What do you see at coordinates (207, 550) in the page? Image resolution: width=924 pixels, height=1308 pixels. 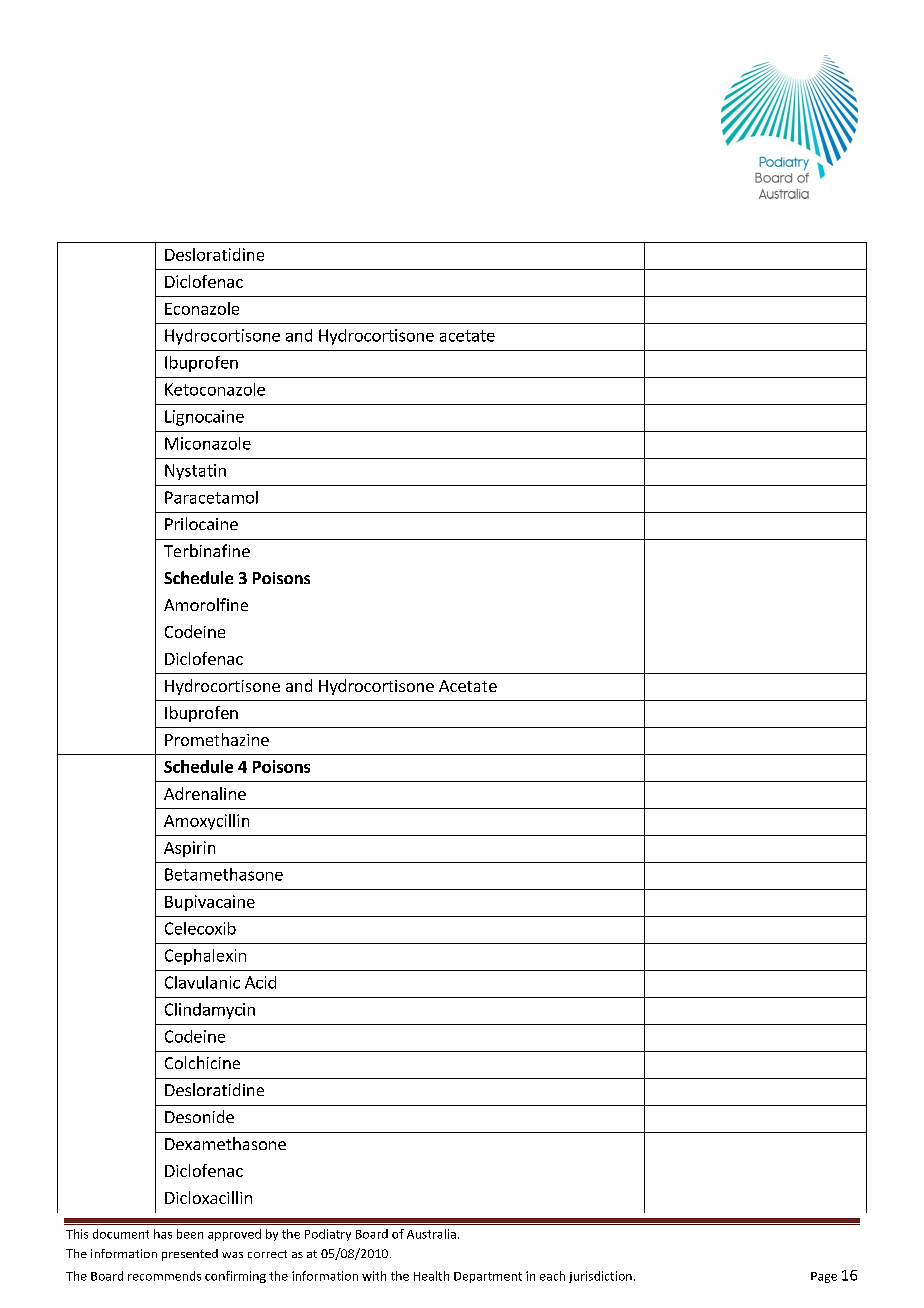 I see `Terbinafine` at bounding box center [207, 550].
